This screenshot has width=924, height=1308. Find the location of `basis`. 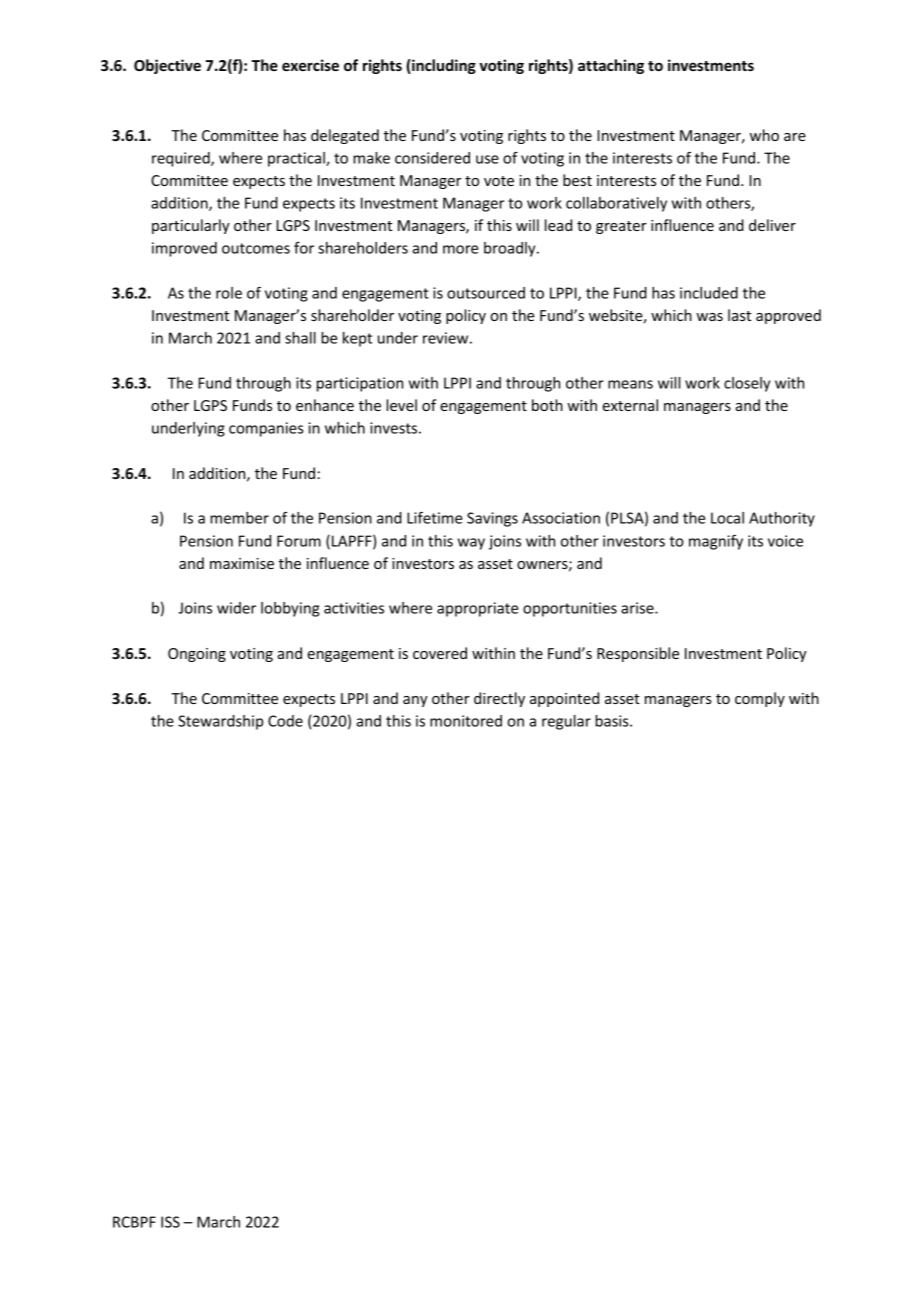

basis is located at coordinates (613, 721).
